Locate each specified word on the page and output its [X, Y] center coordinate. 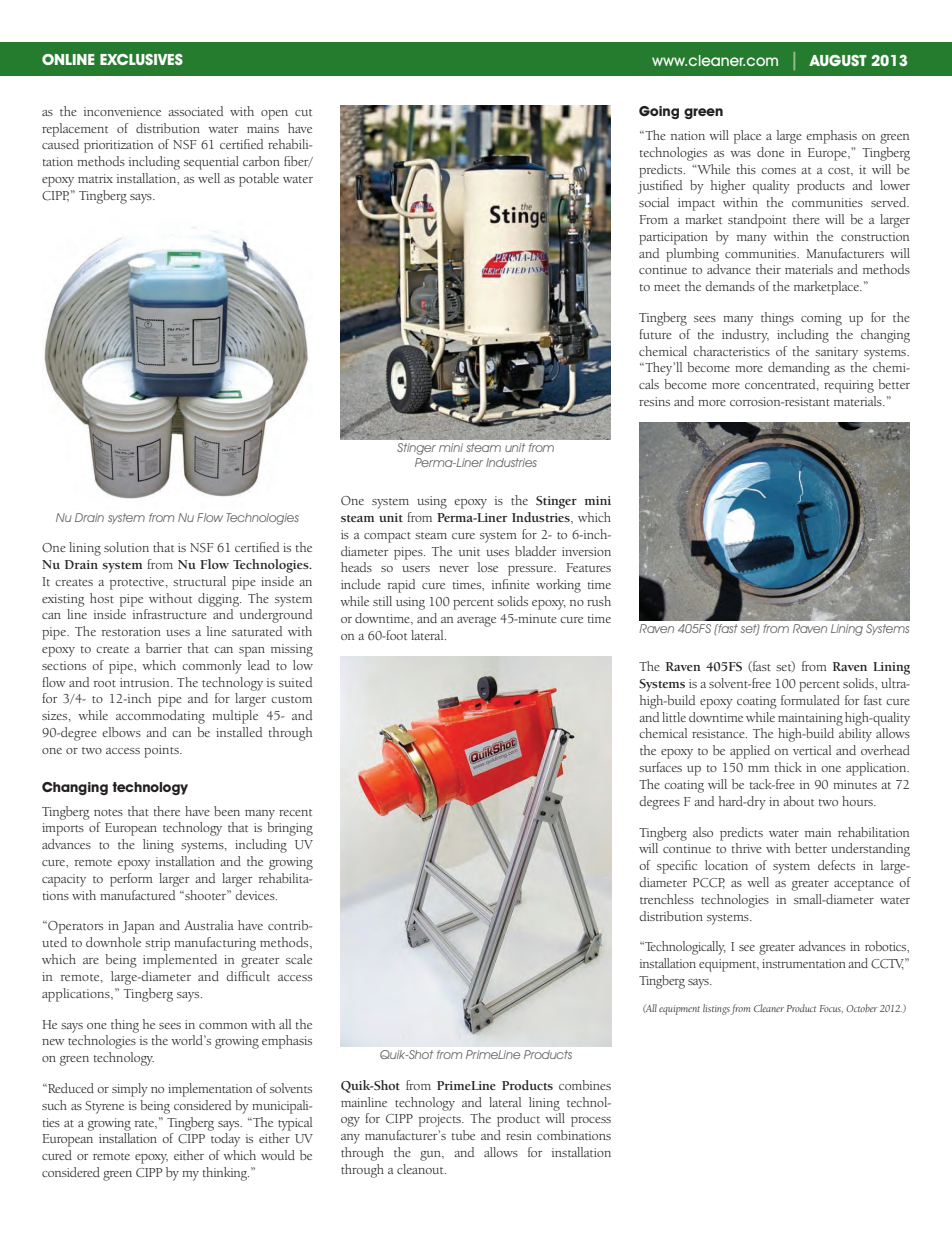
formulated [810, 700]
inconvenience [122, 111]
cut [303, 112]
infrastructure [170, 614]
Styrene [104, 1107]
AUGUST [838, 60]
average [476, 622]
